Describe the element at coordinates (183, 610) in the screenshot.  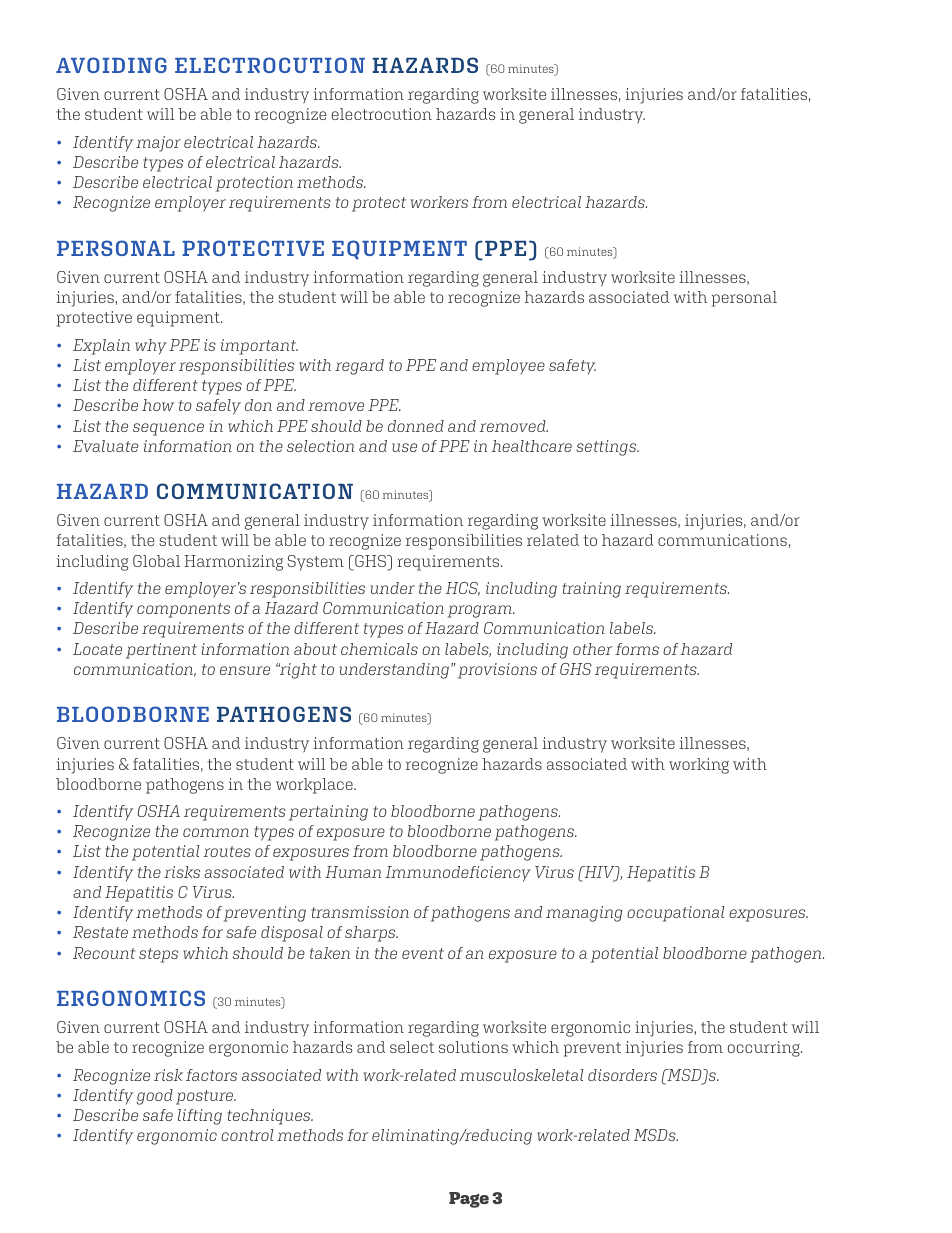
I see `components` at that location.
